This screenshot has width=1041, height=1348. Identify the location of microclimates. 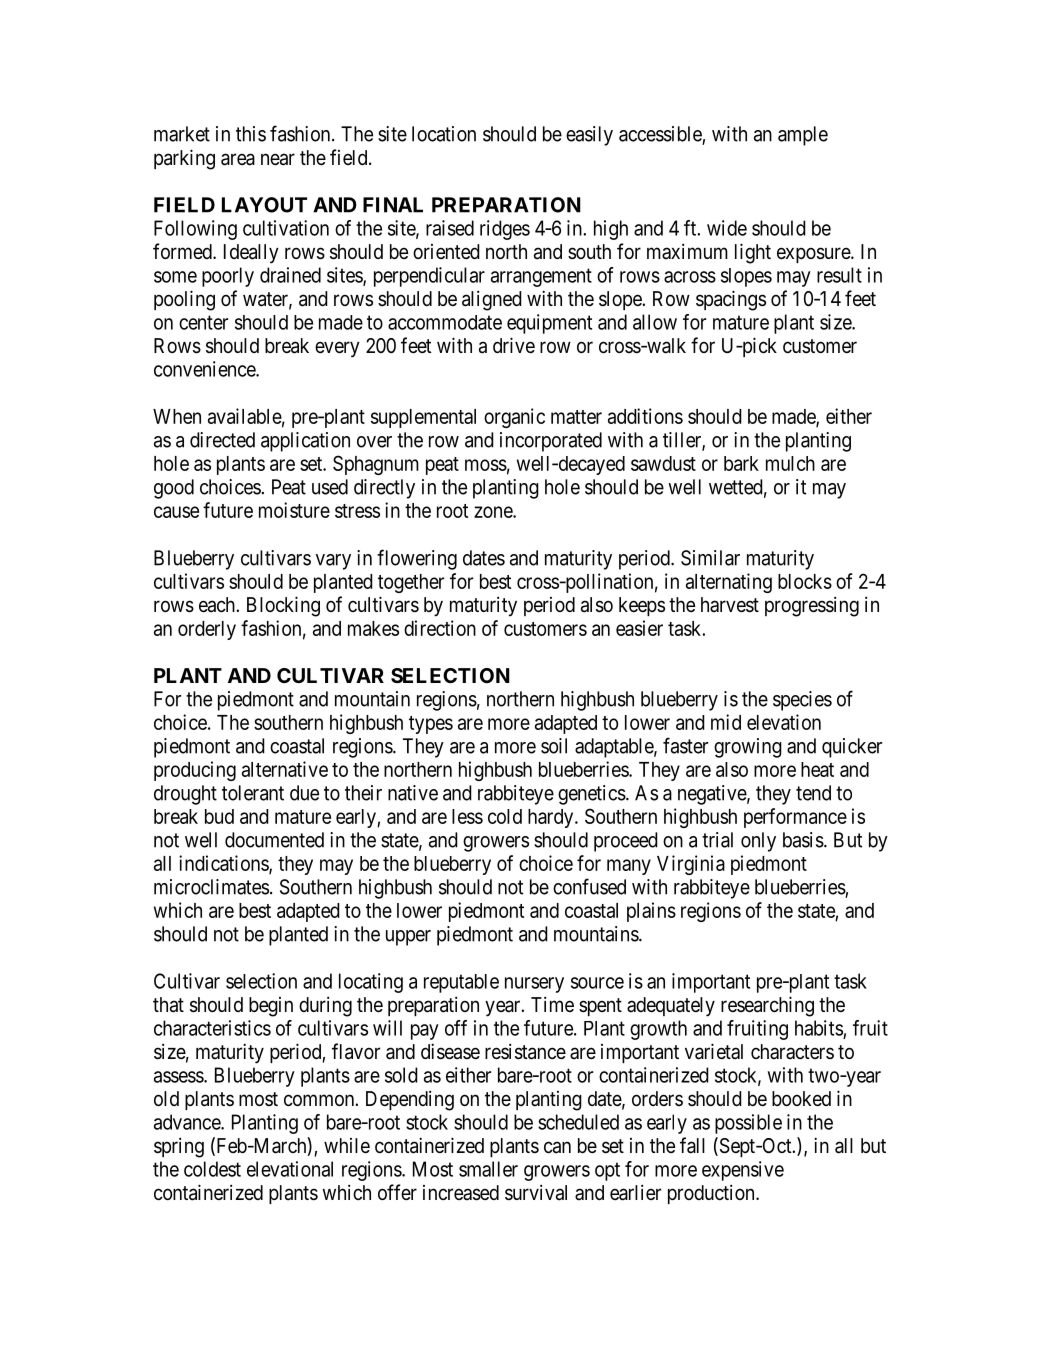
(211, 887).
